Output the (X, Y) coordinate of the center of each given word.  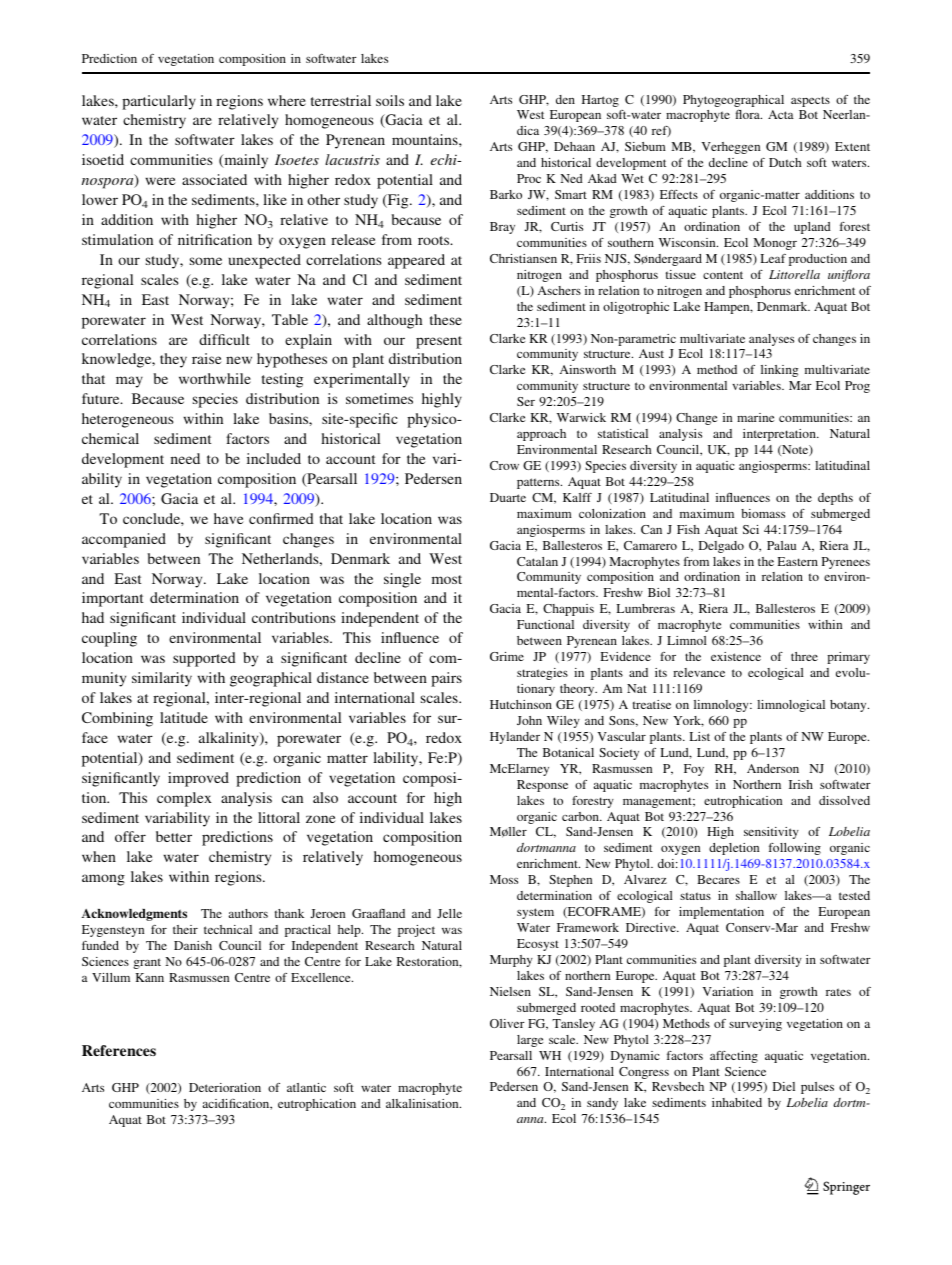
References (119, 1050)
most (447, 579)
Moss (504, 879)
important (113, 599)
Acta (781, 114)
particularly (159, 102)
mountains (426, 139)
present (439, 342)
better (174, 836)
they (173, 360)
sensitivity (771, 833)
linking (779, 371)
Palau (781, 545)
